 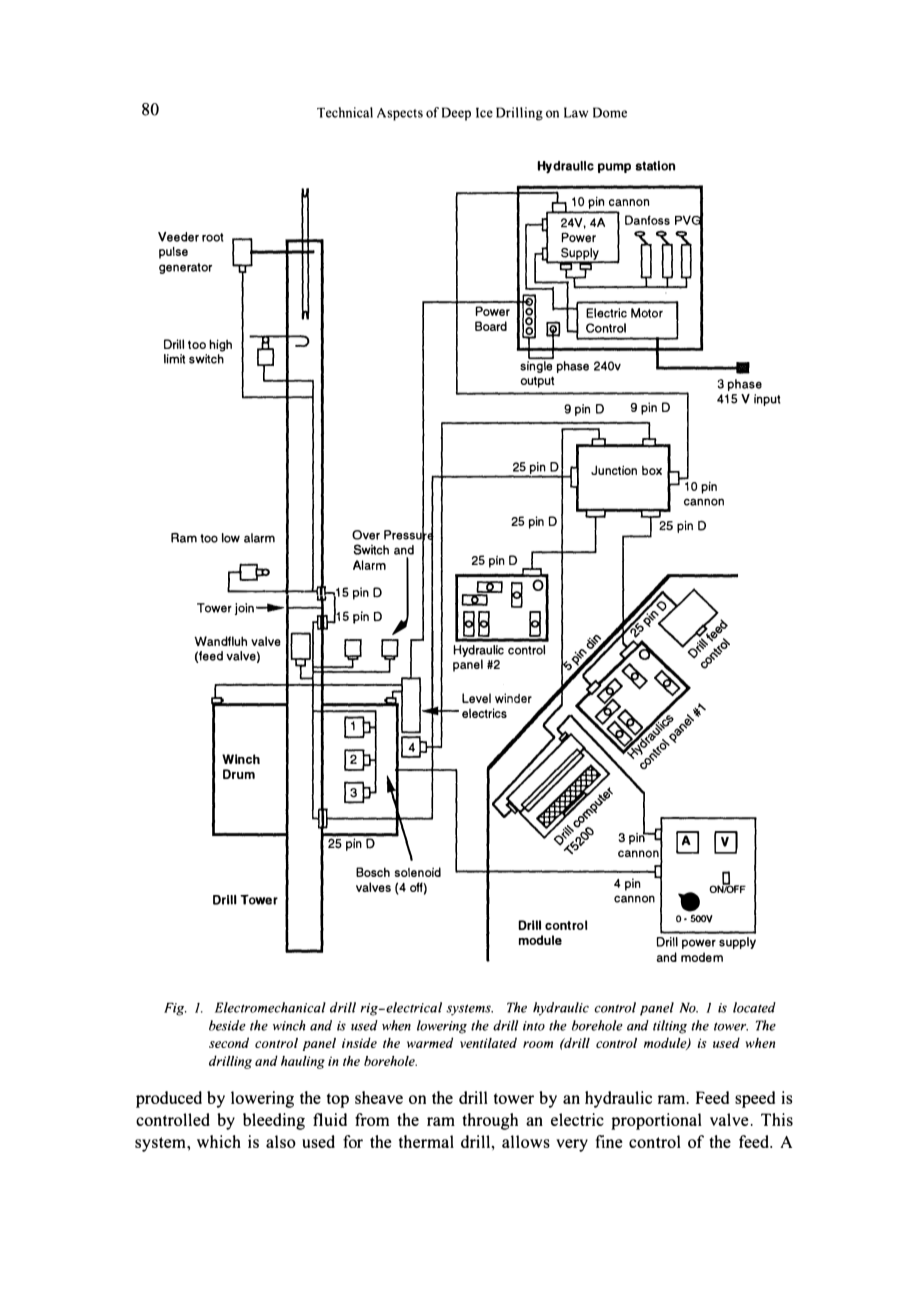 I want to click on proportional, so click(x=656, y=1121).
